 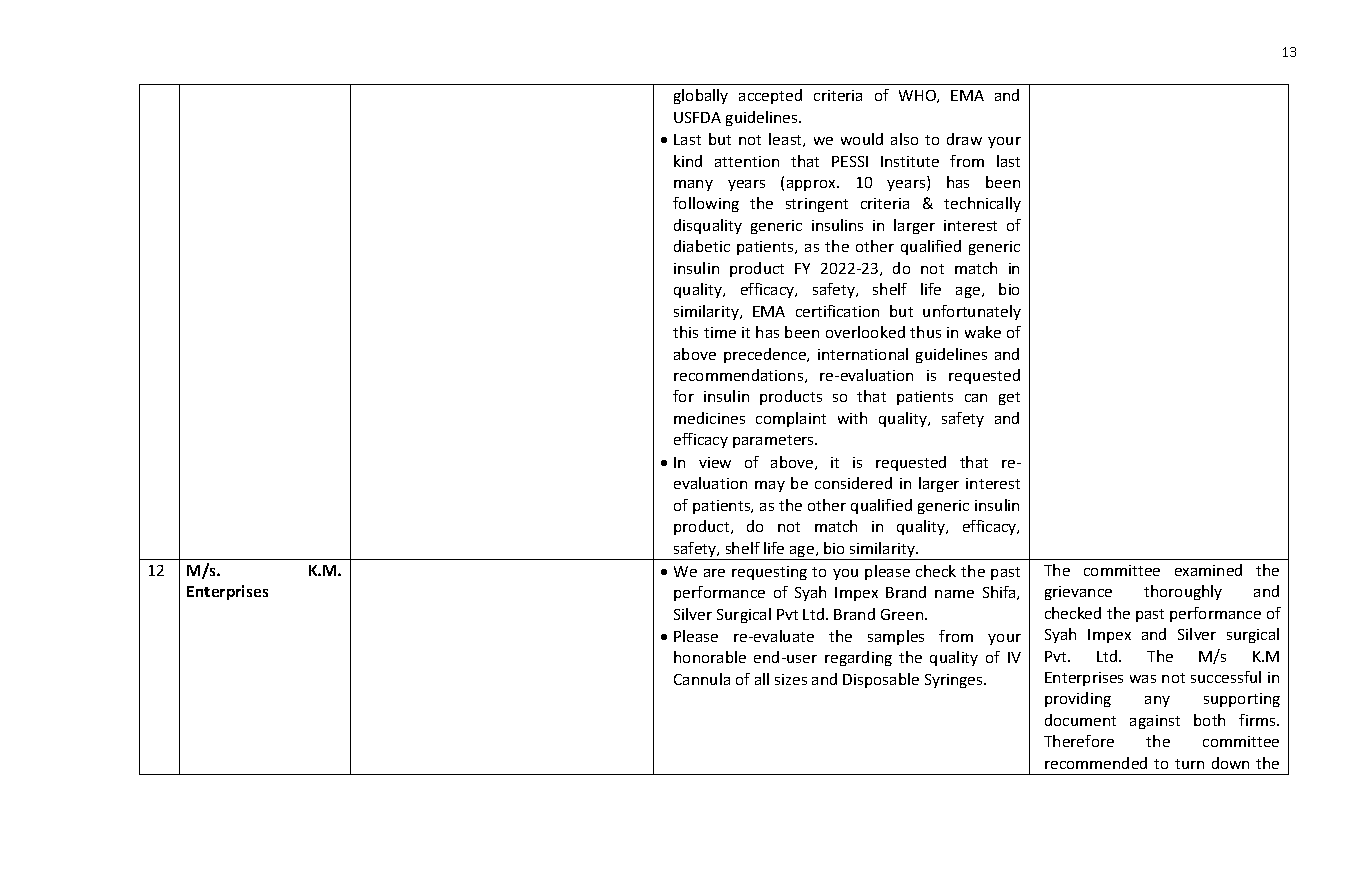 I want to click on thus, so click(x=925, y=332).
